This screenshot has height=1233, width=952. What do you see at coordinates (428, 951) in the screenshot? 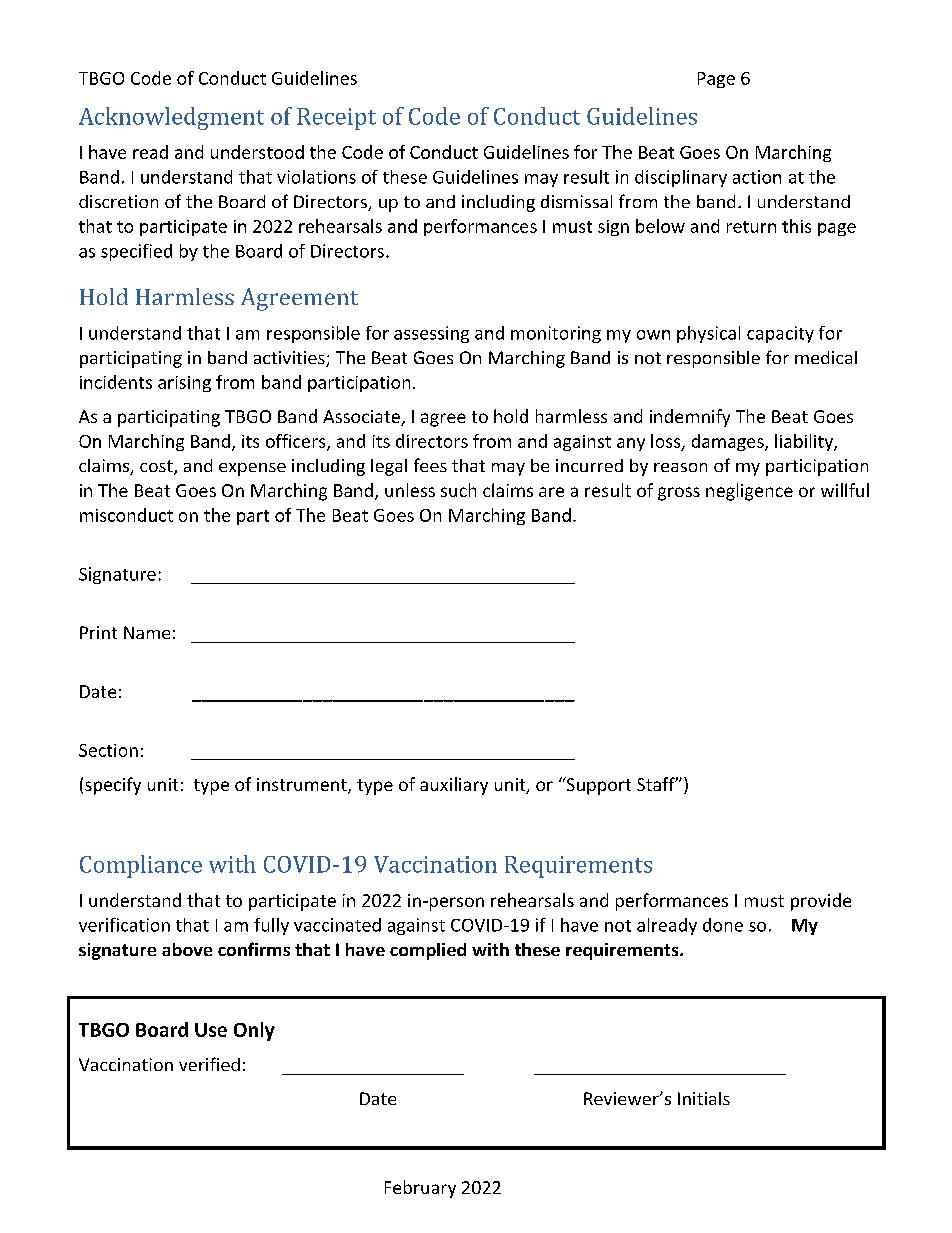
I see `complied` at bounding box center [428, 951].
